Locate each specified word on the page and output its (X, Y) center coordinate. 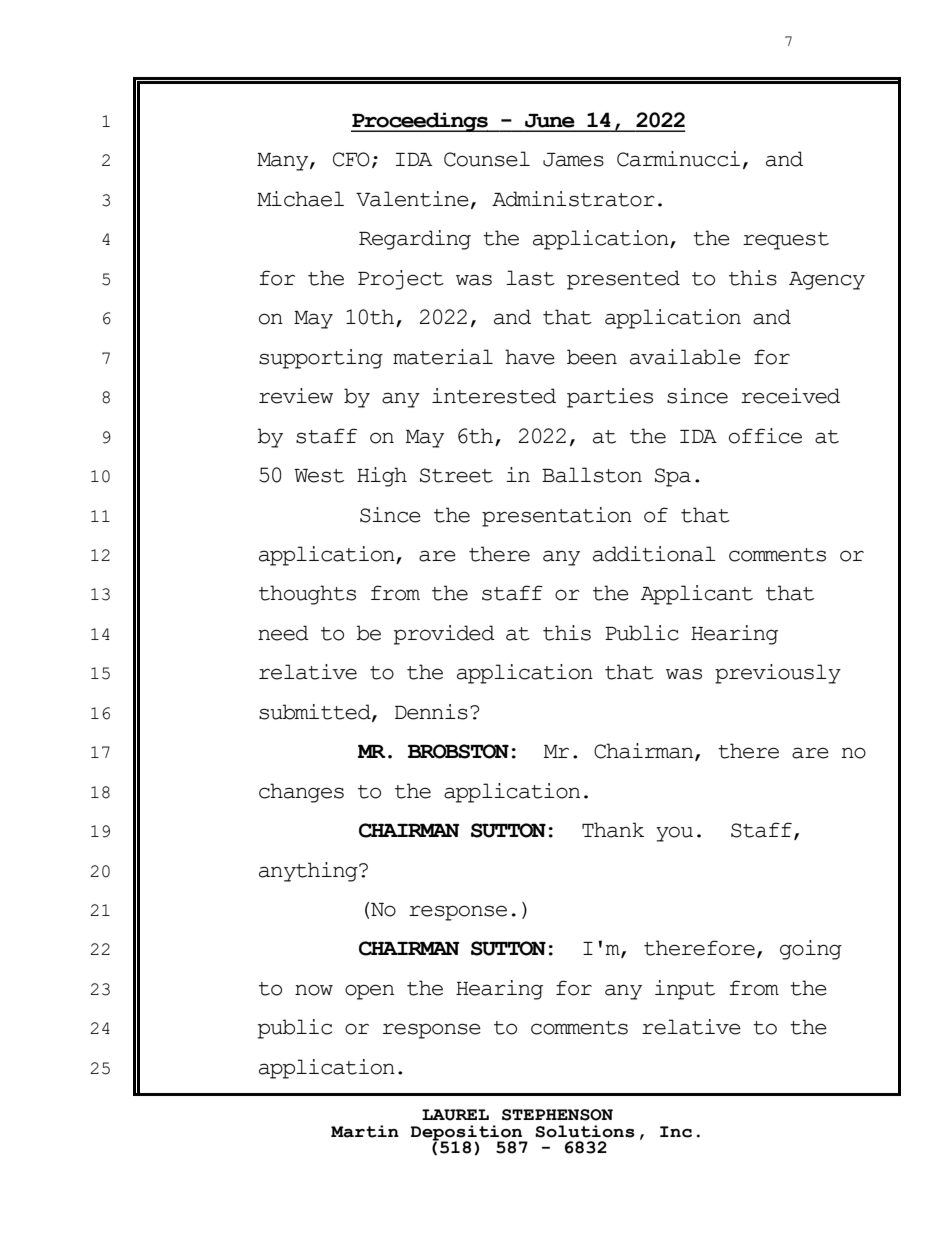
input (685, 990)
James (573, 160)
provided (444, 635)
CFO (351, 159)
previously (778, 674)
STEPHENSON (557, 1115)
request (786, 241)
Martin (365, 1131)
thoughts (307, 595)
